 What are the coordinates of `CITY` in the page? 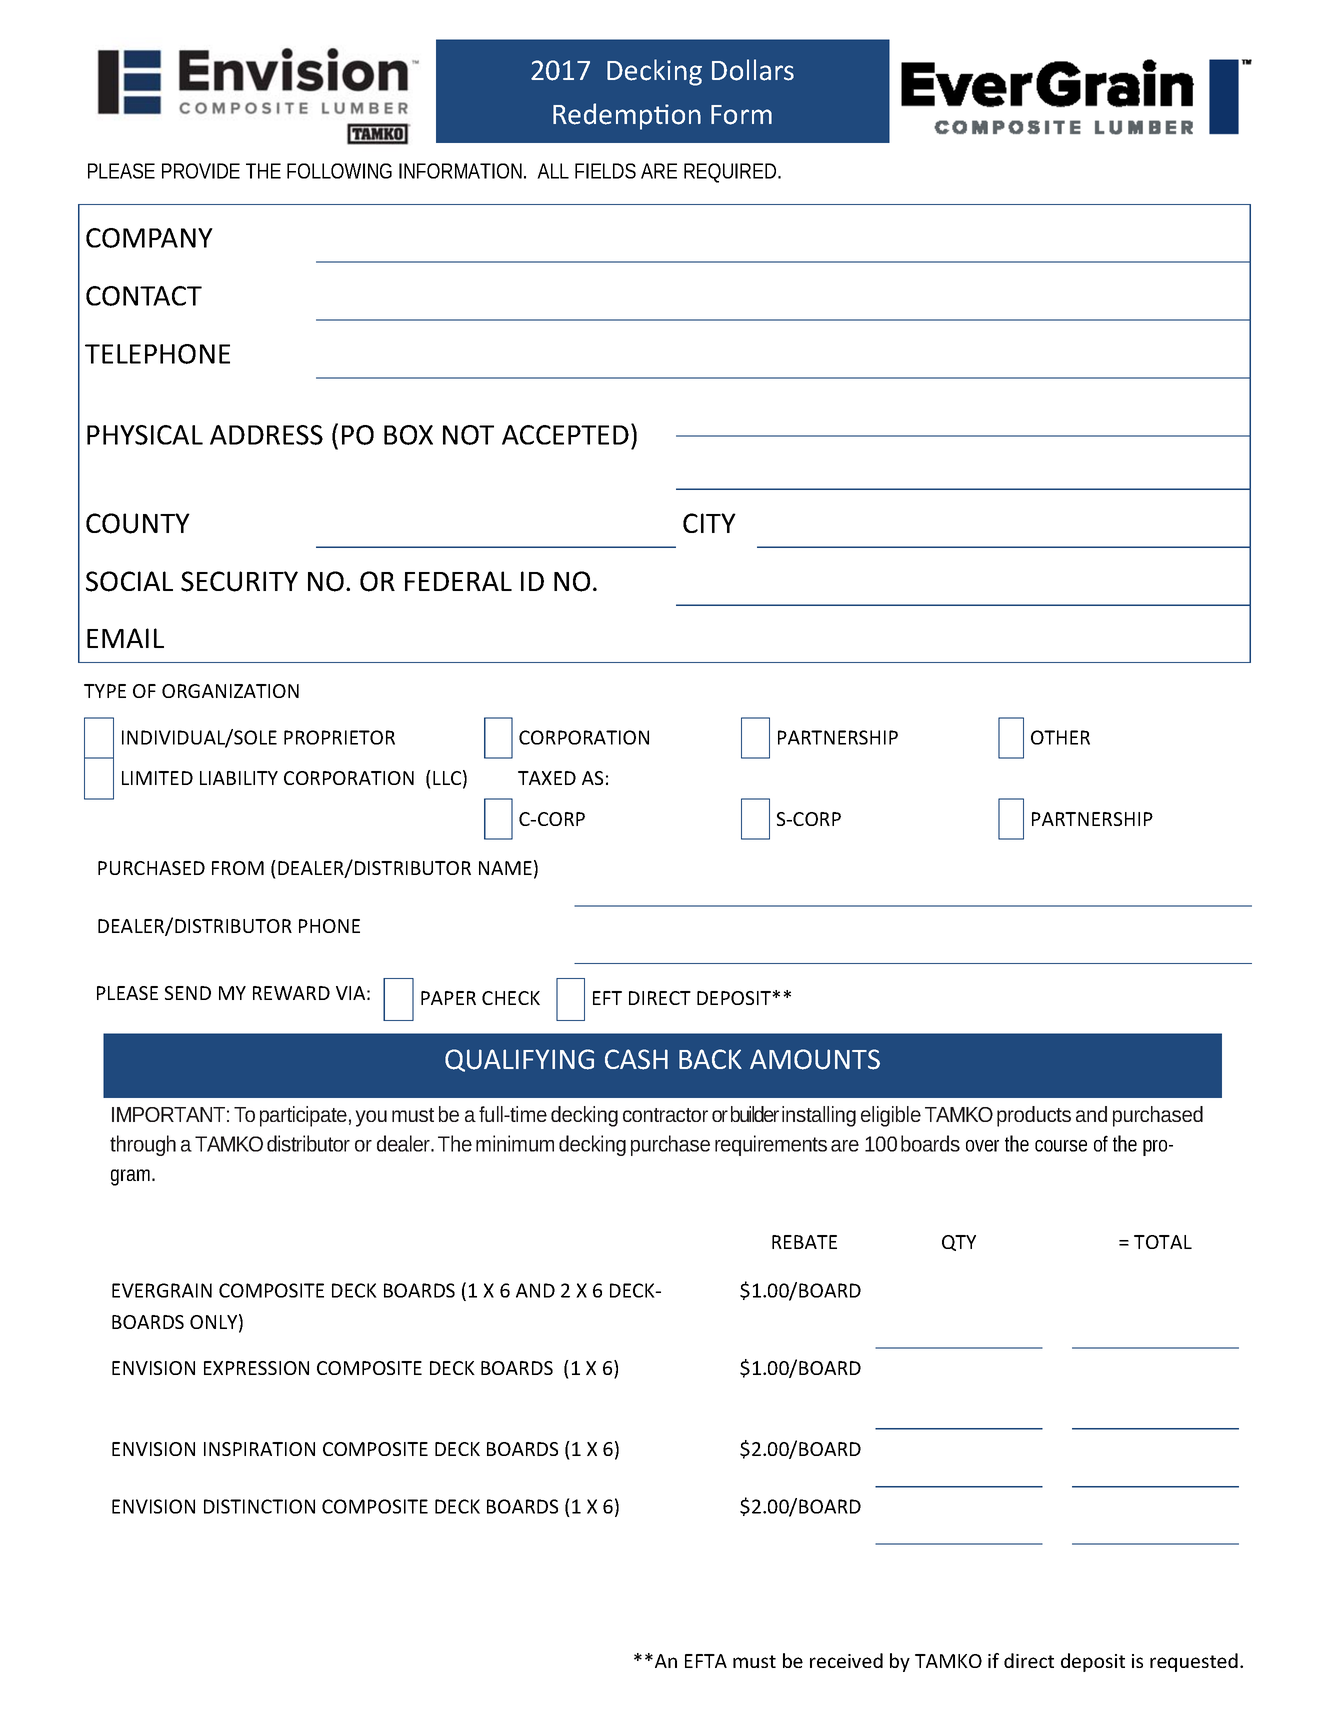 It's located at (709, 523).
